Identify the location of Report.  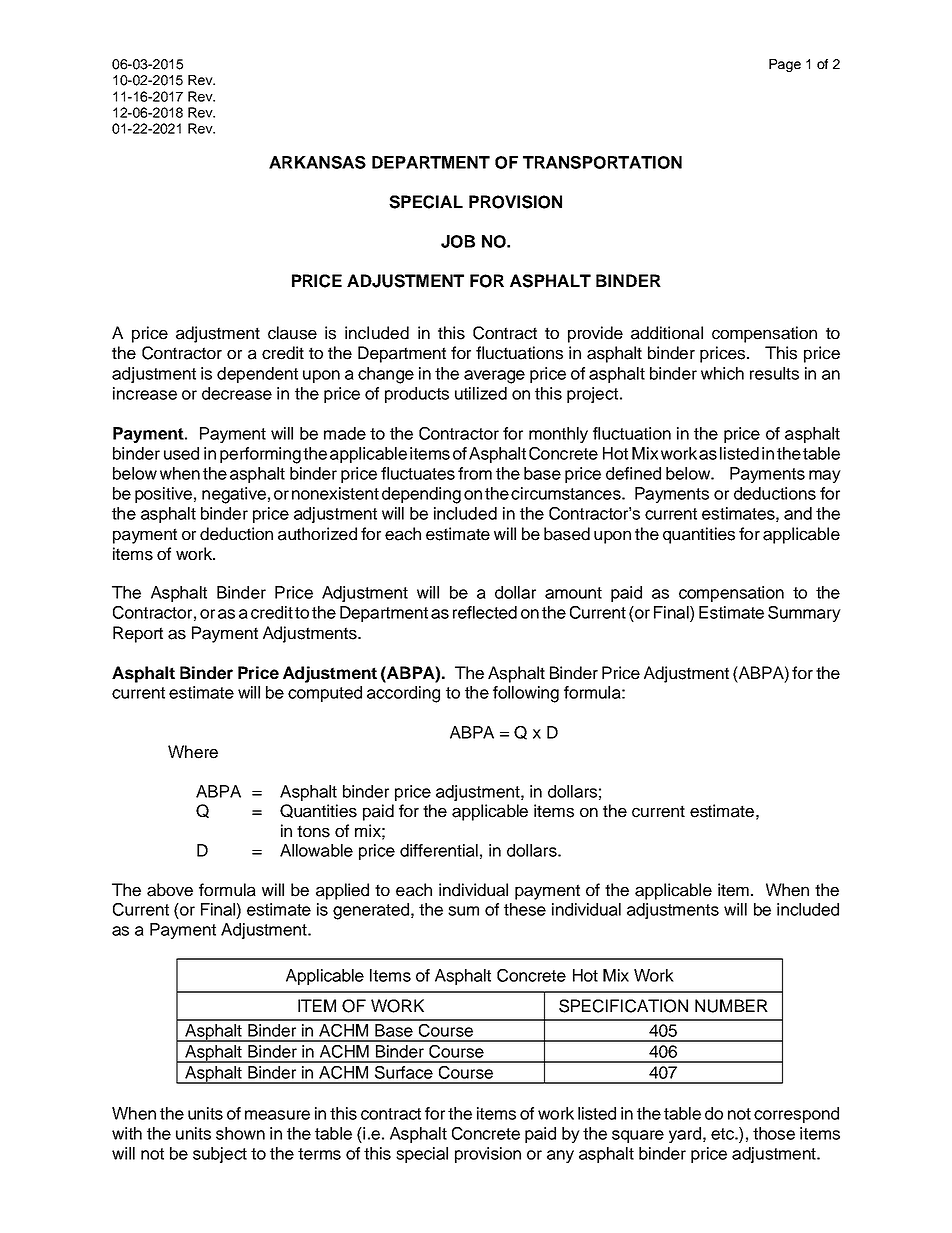
(138, 634).
